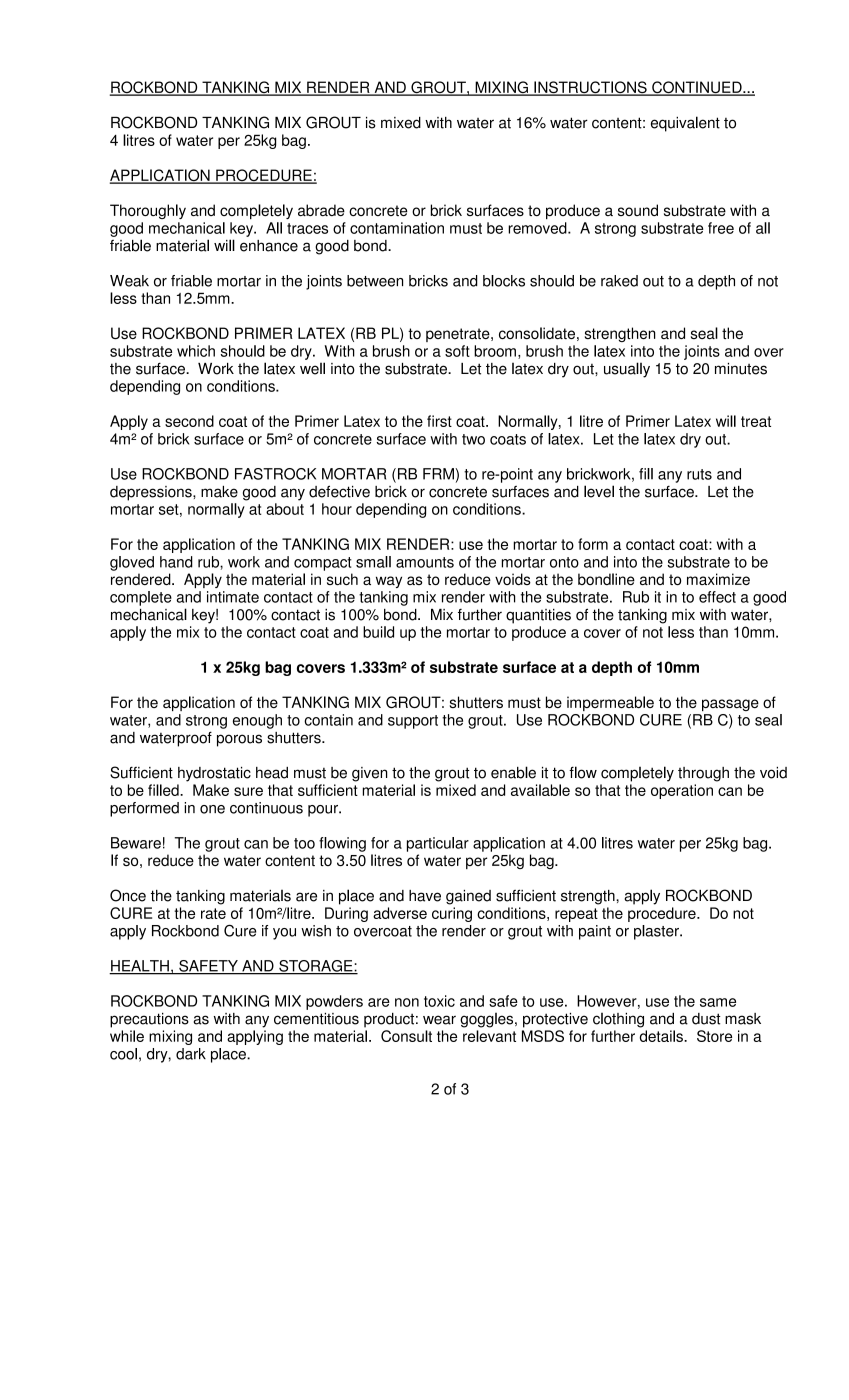 This page has height=1400, width=849. I want to click on dark, so click(191, 1054).
